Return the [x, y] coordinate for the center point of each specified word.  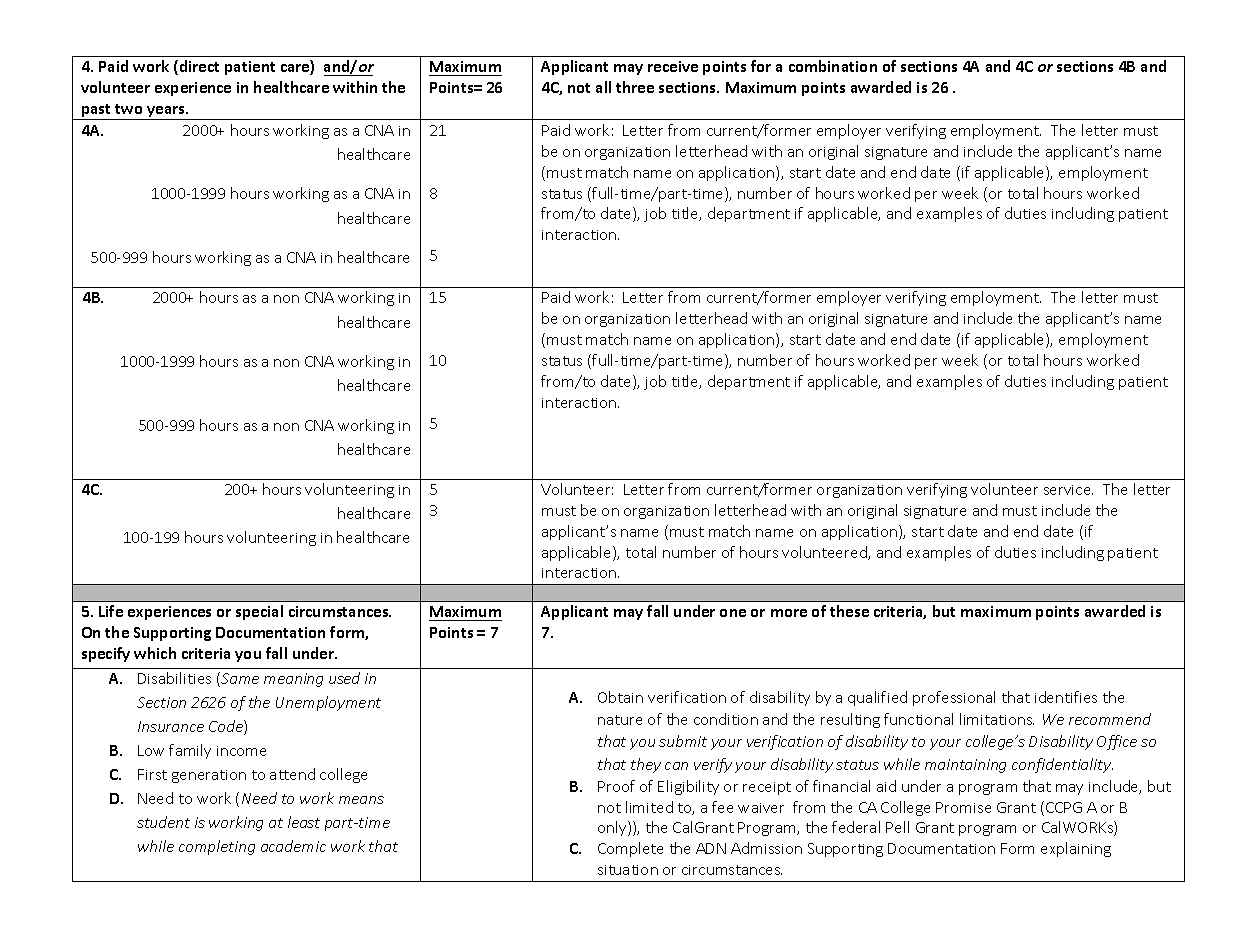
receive [673, 66]
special [259, 612]
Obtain [620, 697]
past [97, 112]
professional [954, 698]
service [1068, 490]
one [733, 613]
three [635, 87]
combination [833, 66]
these [849, 611]
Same [239, 679]
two [128, 109]
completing [217, 847]
